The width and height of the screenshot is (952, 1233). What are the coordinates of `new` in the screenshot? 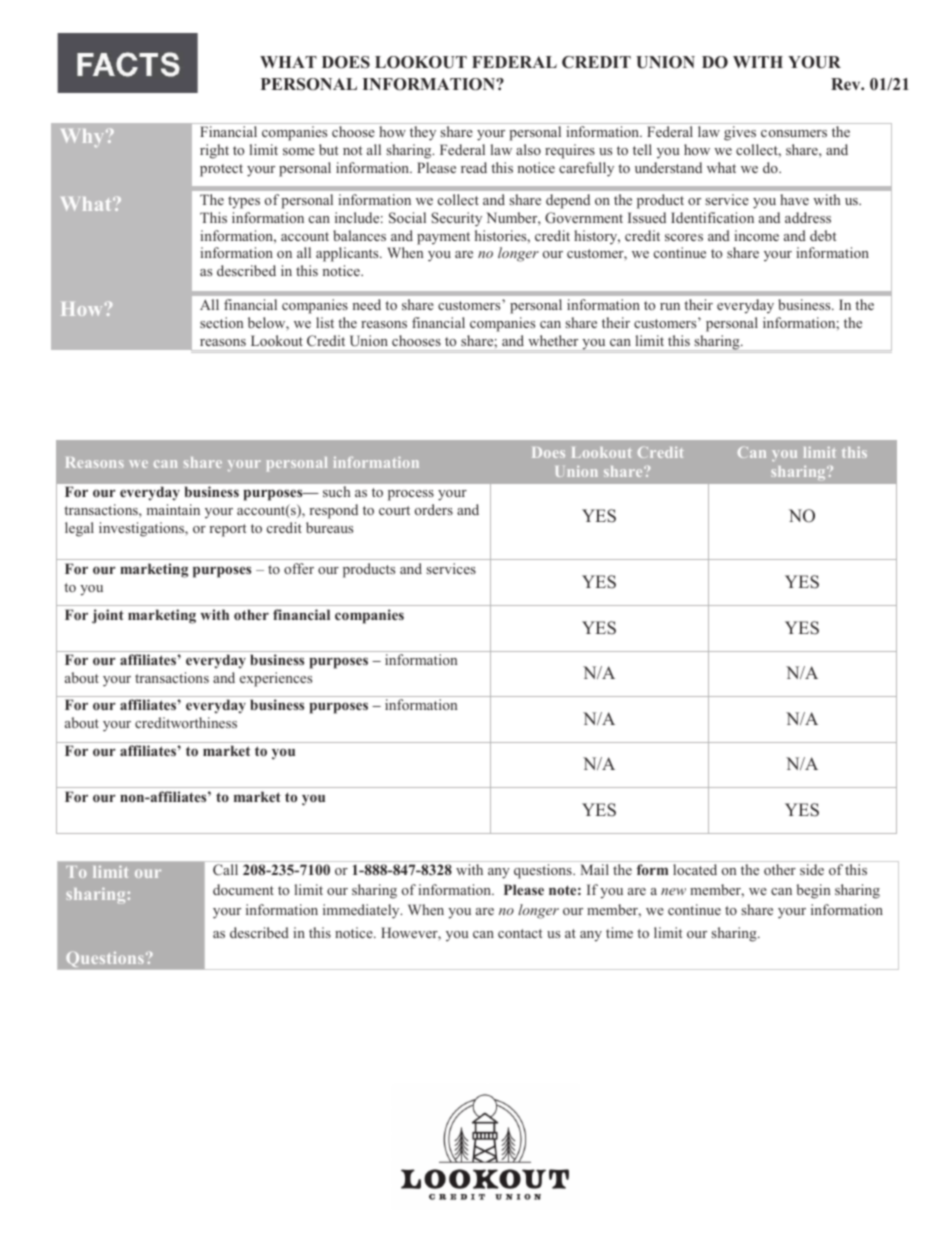 It's located at (673, 891).
